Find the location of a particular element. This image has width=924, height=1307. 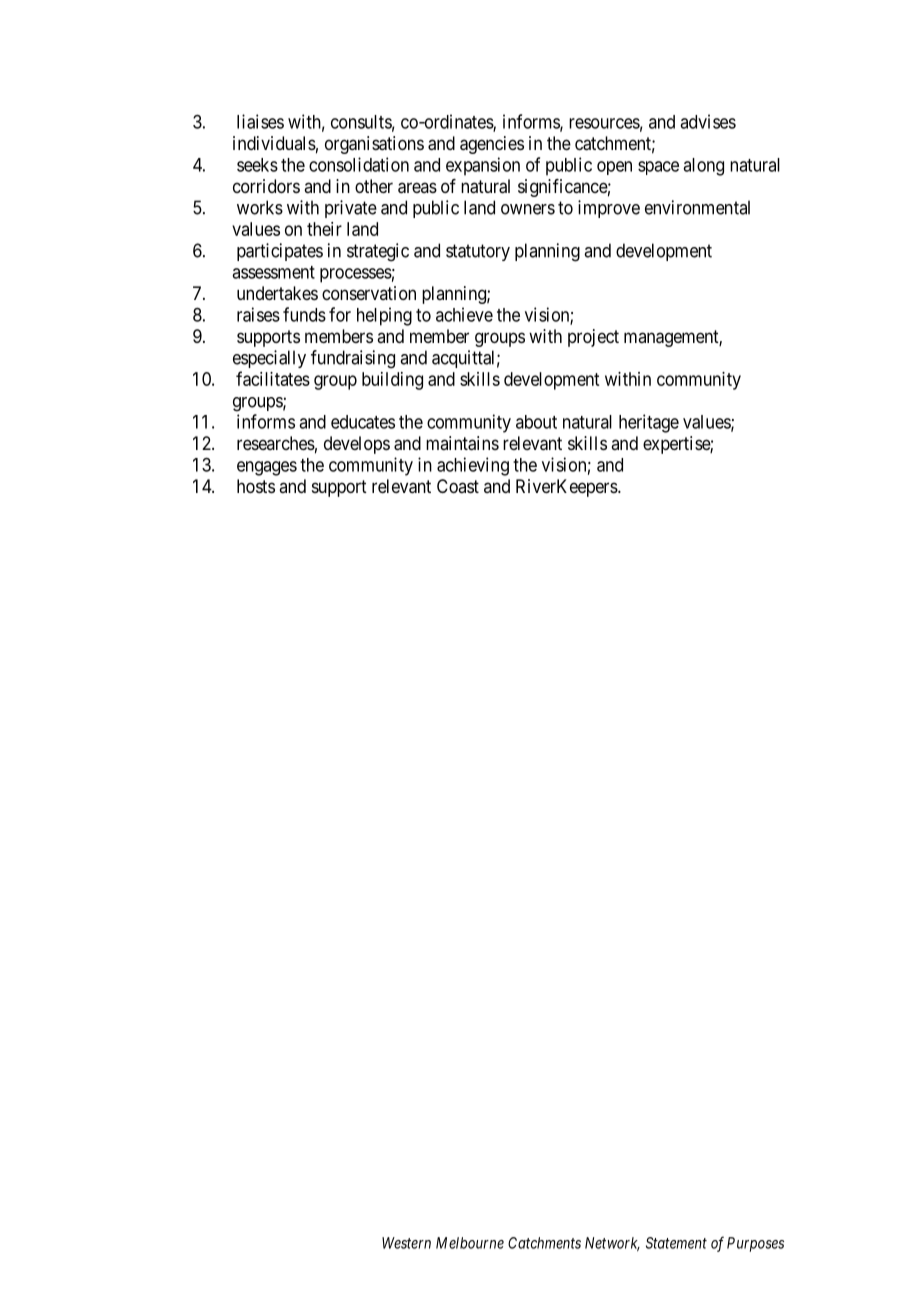

individuals is located at coordinates (274, 143).
